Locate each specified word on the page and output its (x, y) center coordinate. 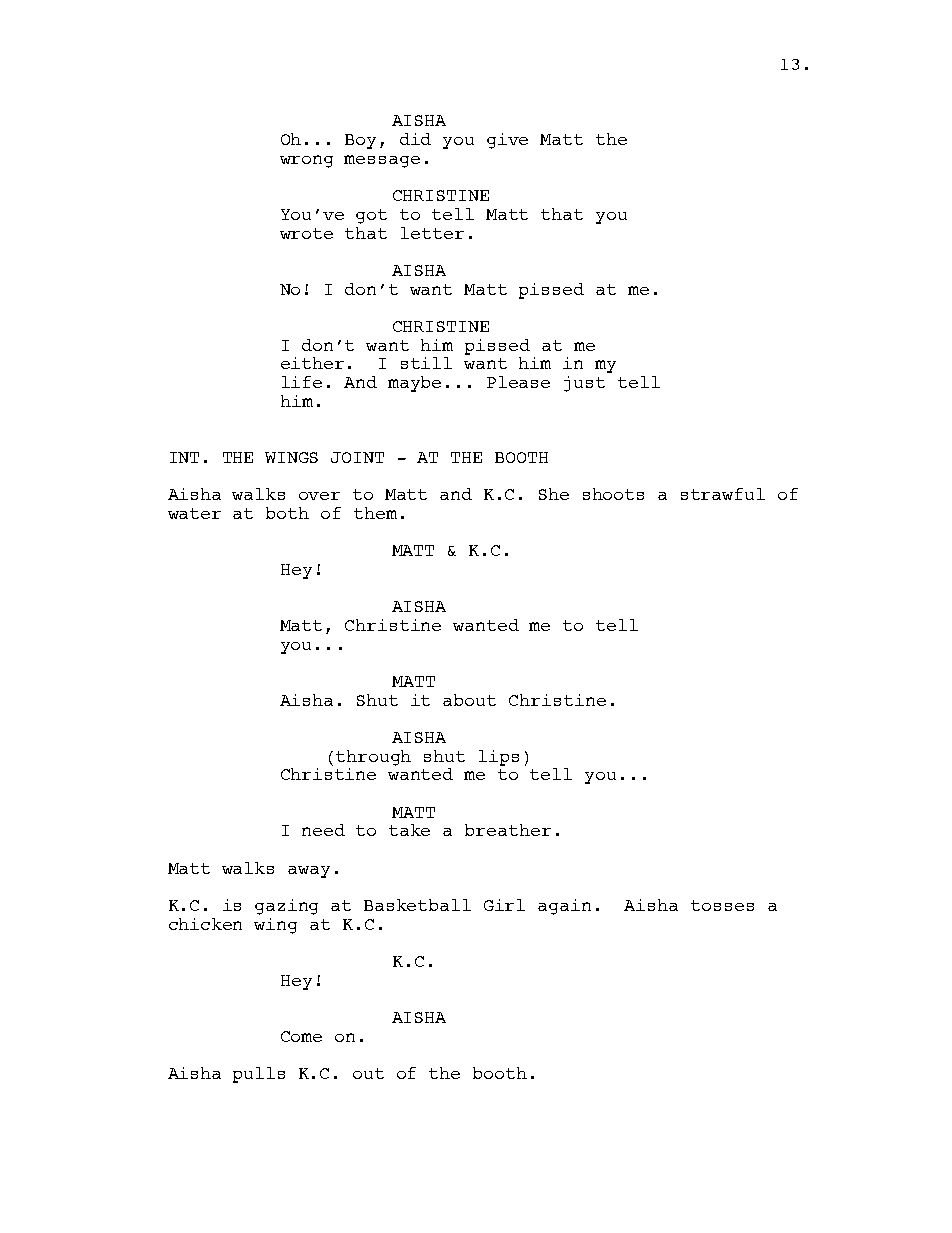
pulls (259, 1075)
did (415, 139)
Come (301, 1036)
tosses (722, 905)
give (507, 141)
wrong (306, 161)
